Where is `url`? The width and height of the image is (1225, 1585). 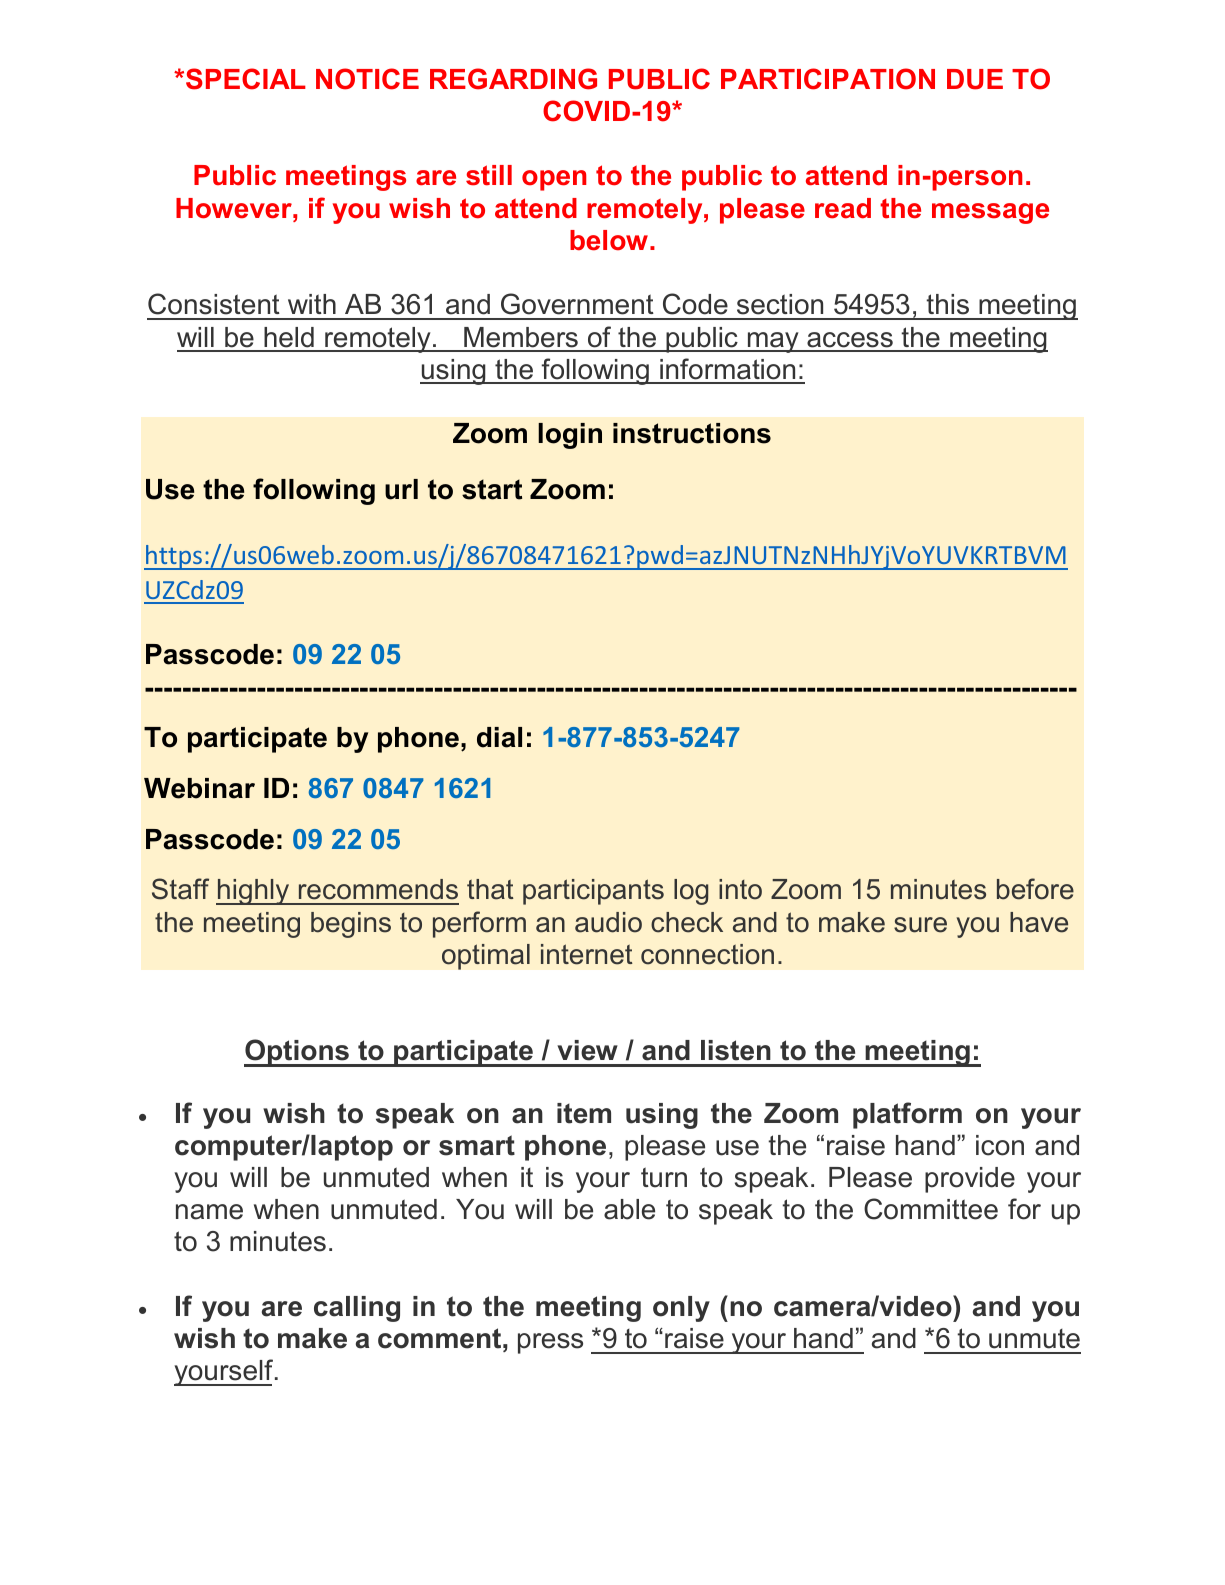 url is located at coordinates (401, 489).
